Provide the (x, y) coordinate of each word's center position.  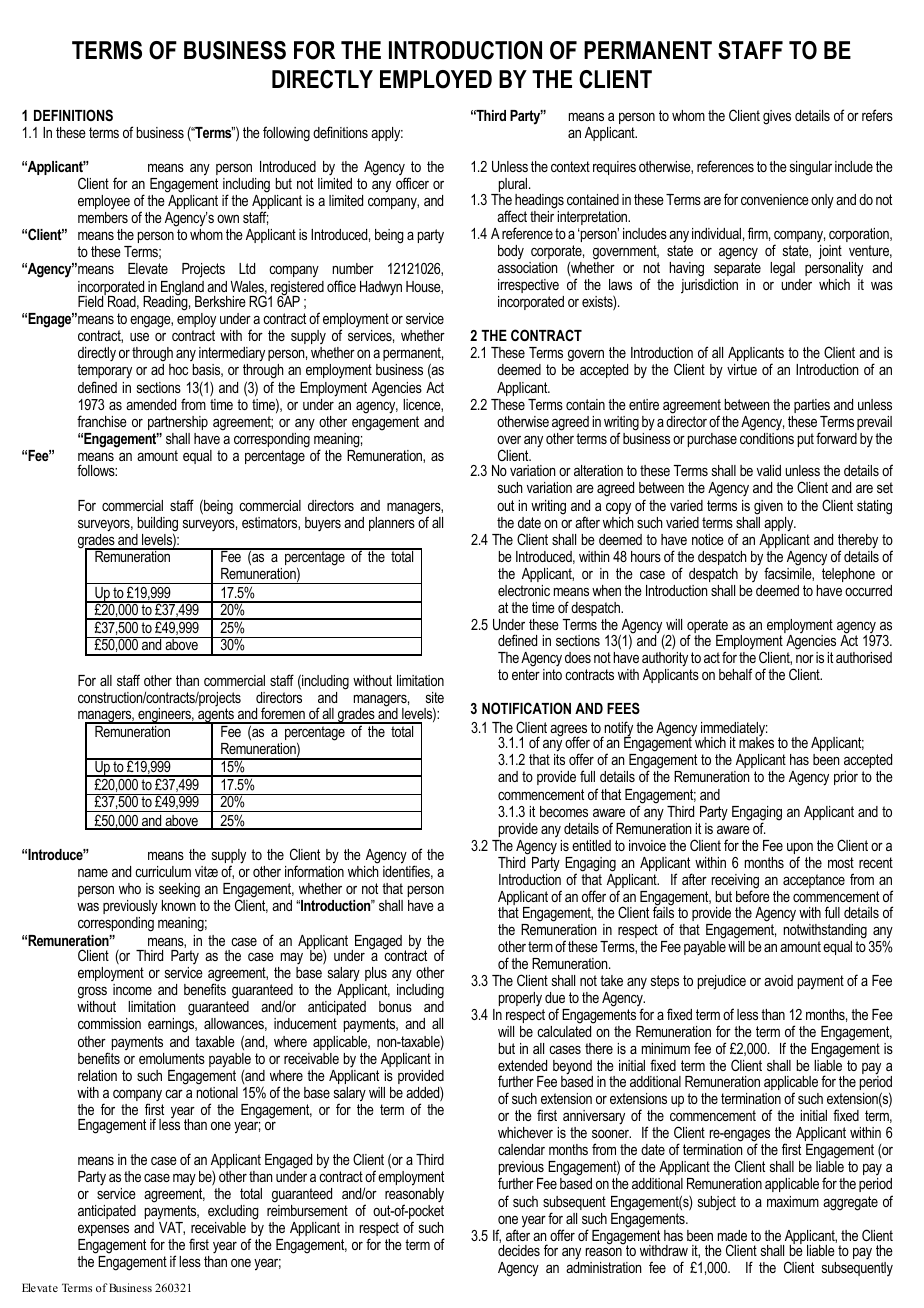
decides (519, 1250)
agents (216, 715)
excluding (233, 1212)
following (286, 134)
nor (805, 658)
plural (512, 186)
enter (526, 674)
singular (811, 168)
